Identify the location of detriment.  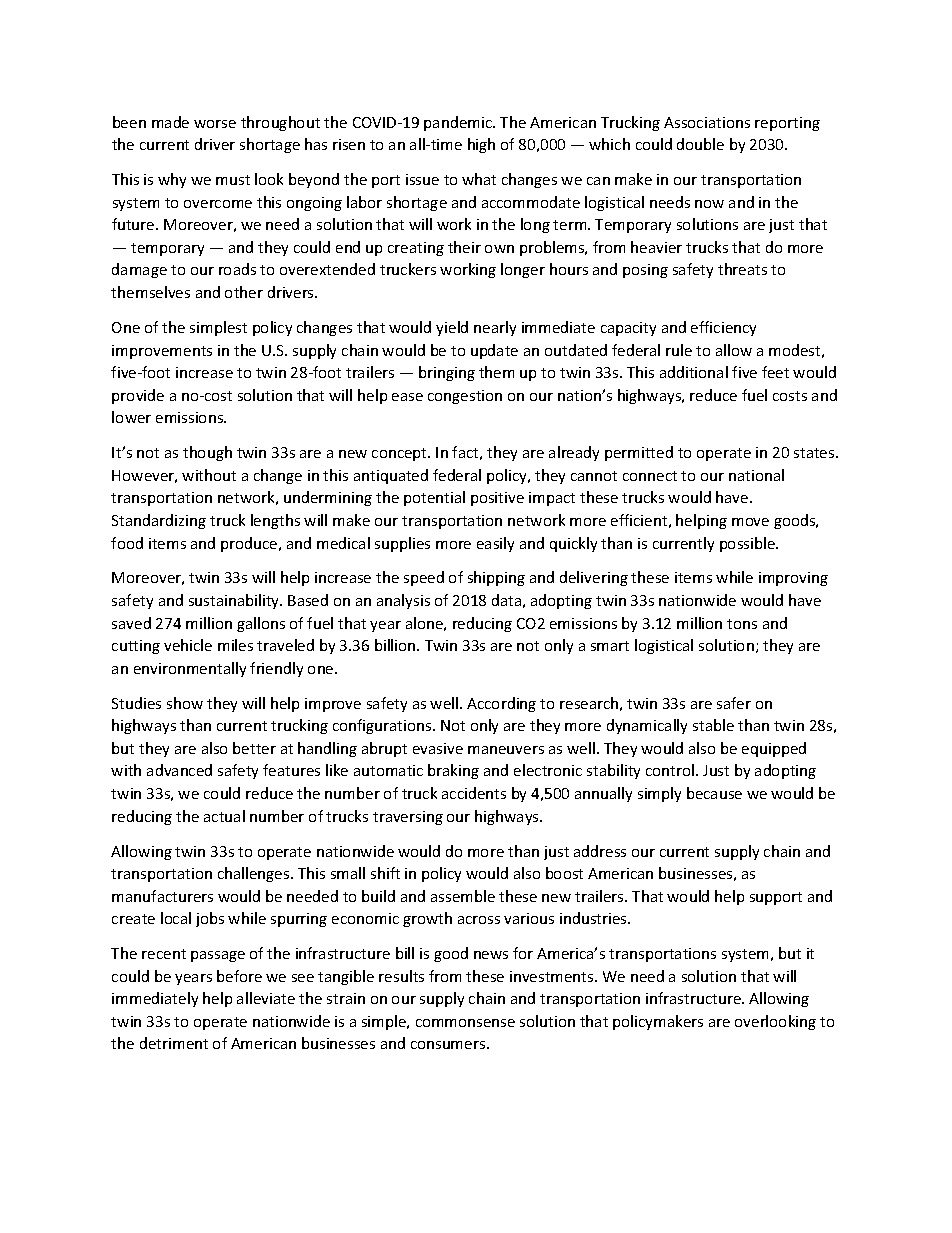
(174, 1043).
